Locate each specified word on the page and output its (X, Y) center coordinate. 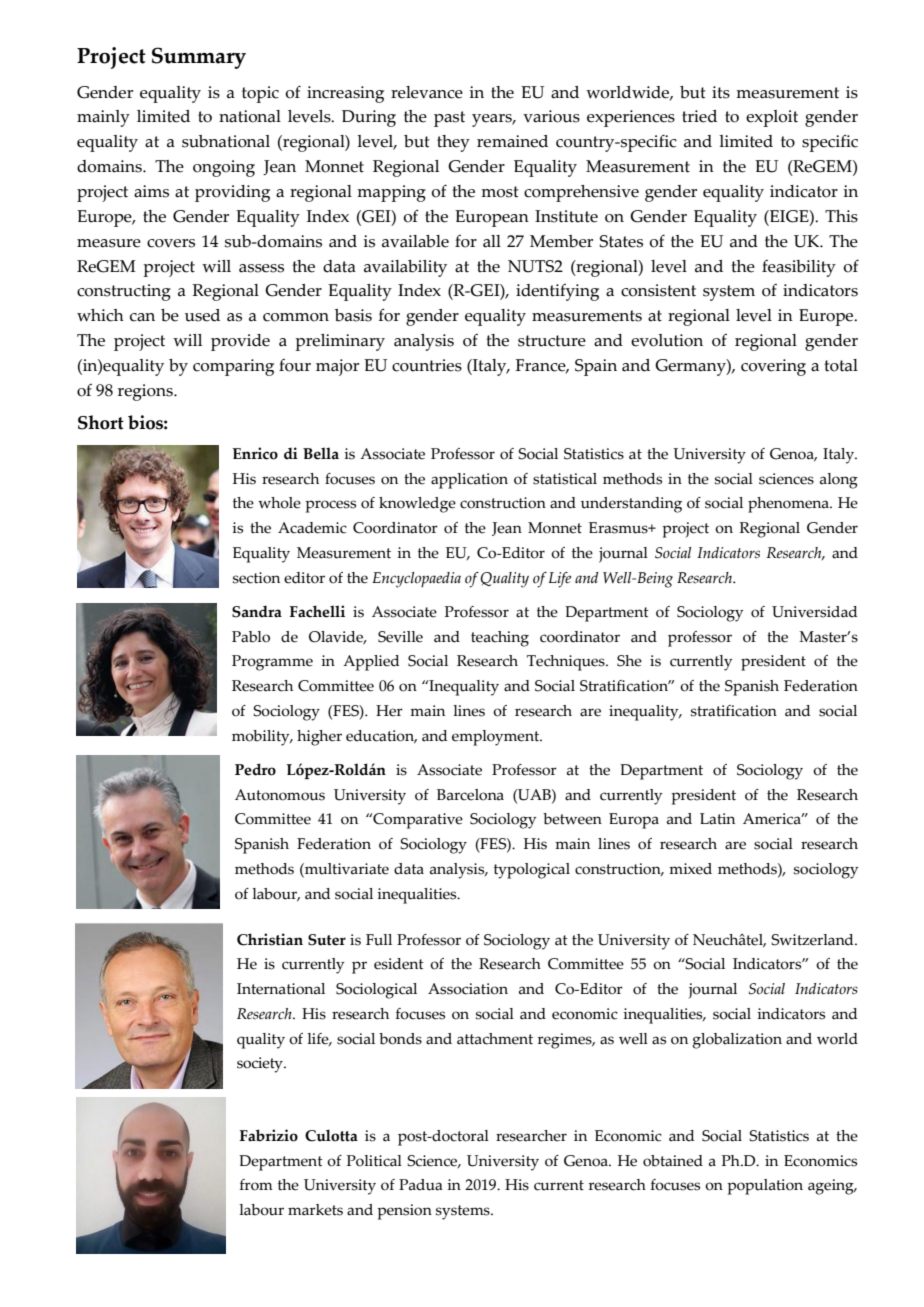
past (449, 119)
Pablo (251, 637)
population (765, 1187)
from (256, 1185)
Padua (421, 1185)
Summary (199, 58)
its (721, 92)
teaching (500, 639)
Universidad (814, 612)
